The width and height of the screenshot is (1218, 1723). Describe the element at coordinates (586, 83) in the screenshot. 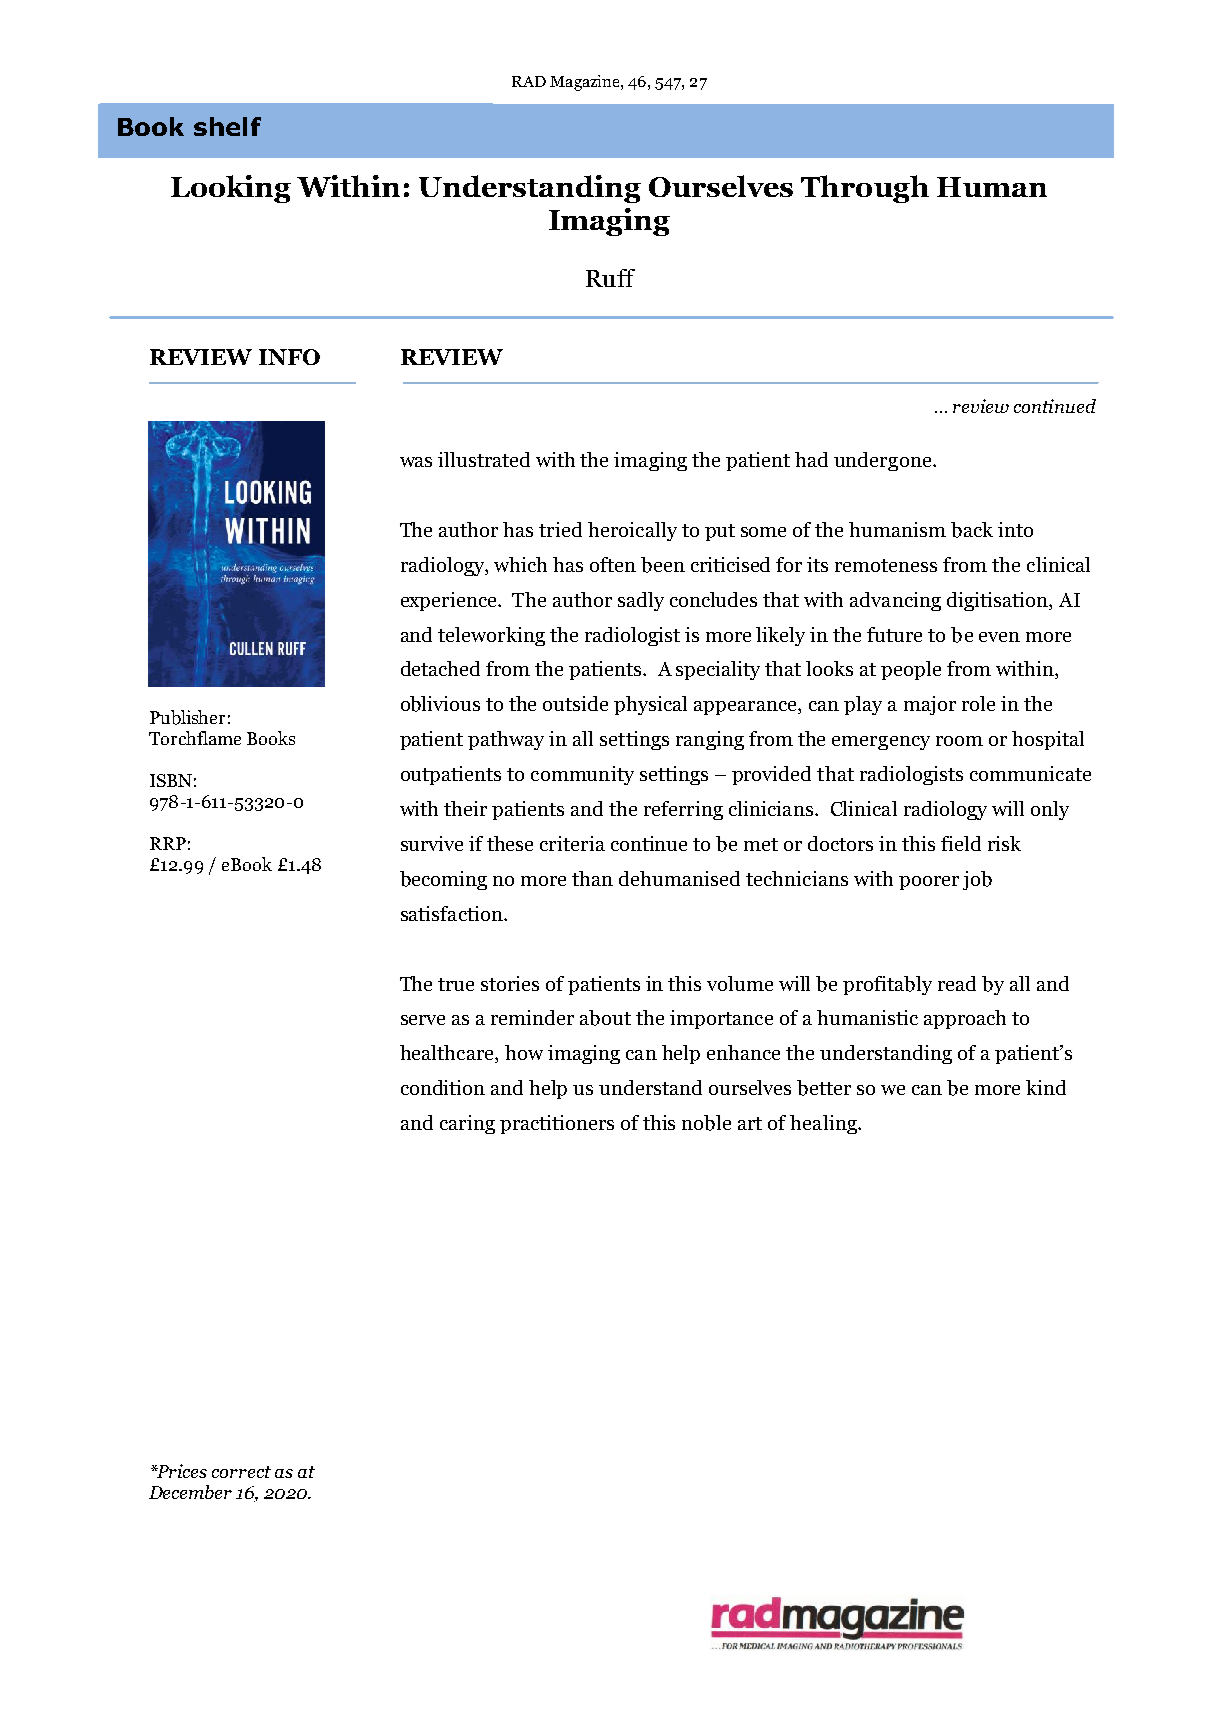

I see `Magazine` at that location.
